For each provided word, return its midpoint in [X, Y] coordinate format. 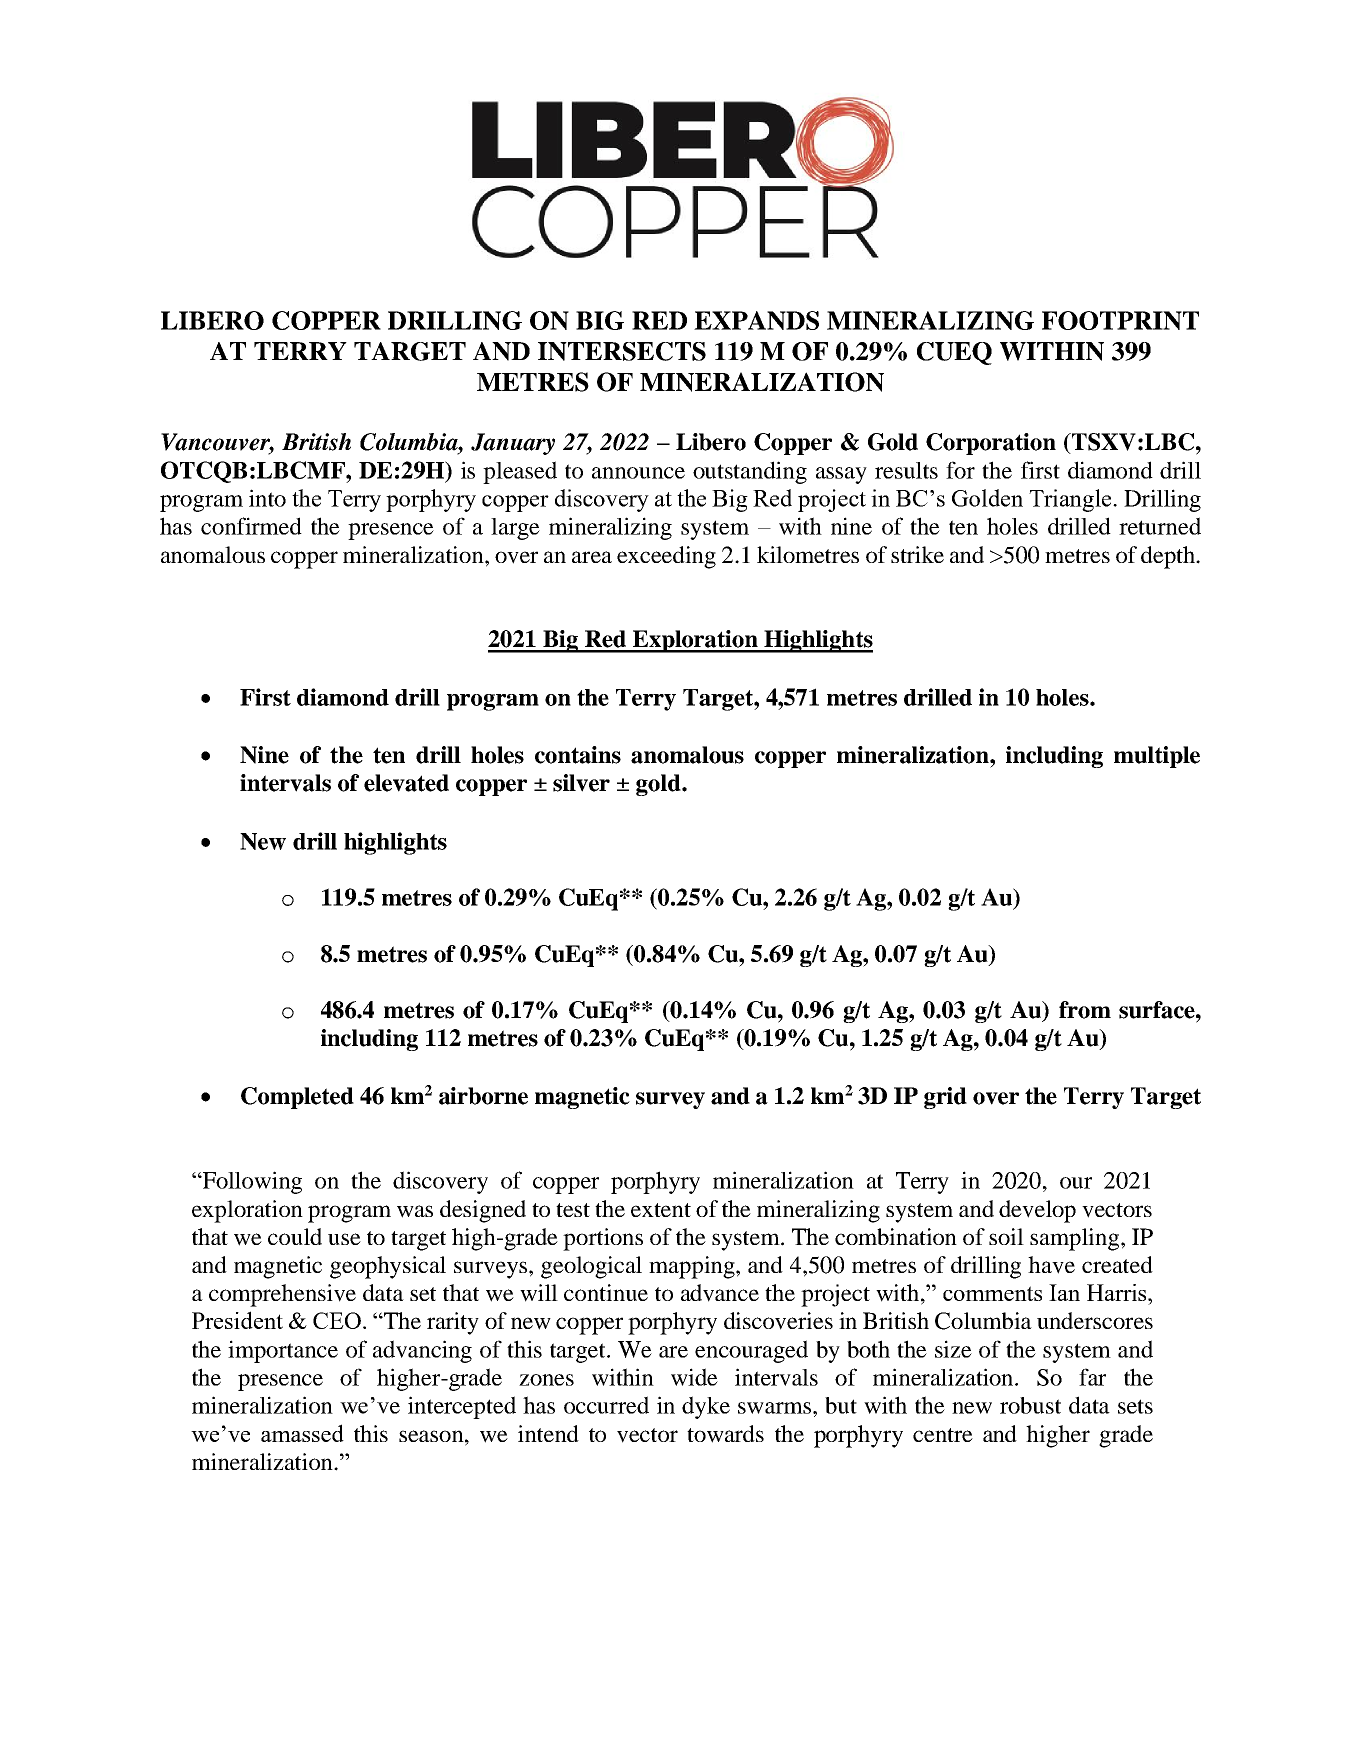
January [513, 444]
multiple [1157, 757]
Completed [297, 1098]
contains [578, 755]
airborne [483, 1096]
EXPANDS [756, 320]
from [1085, 1010]
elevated [406, 783]
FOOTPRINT [1120, 320]
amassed [302, 1433]
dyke [706, 1407]
